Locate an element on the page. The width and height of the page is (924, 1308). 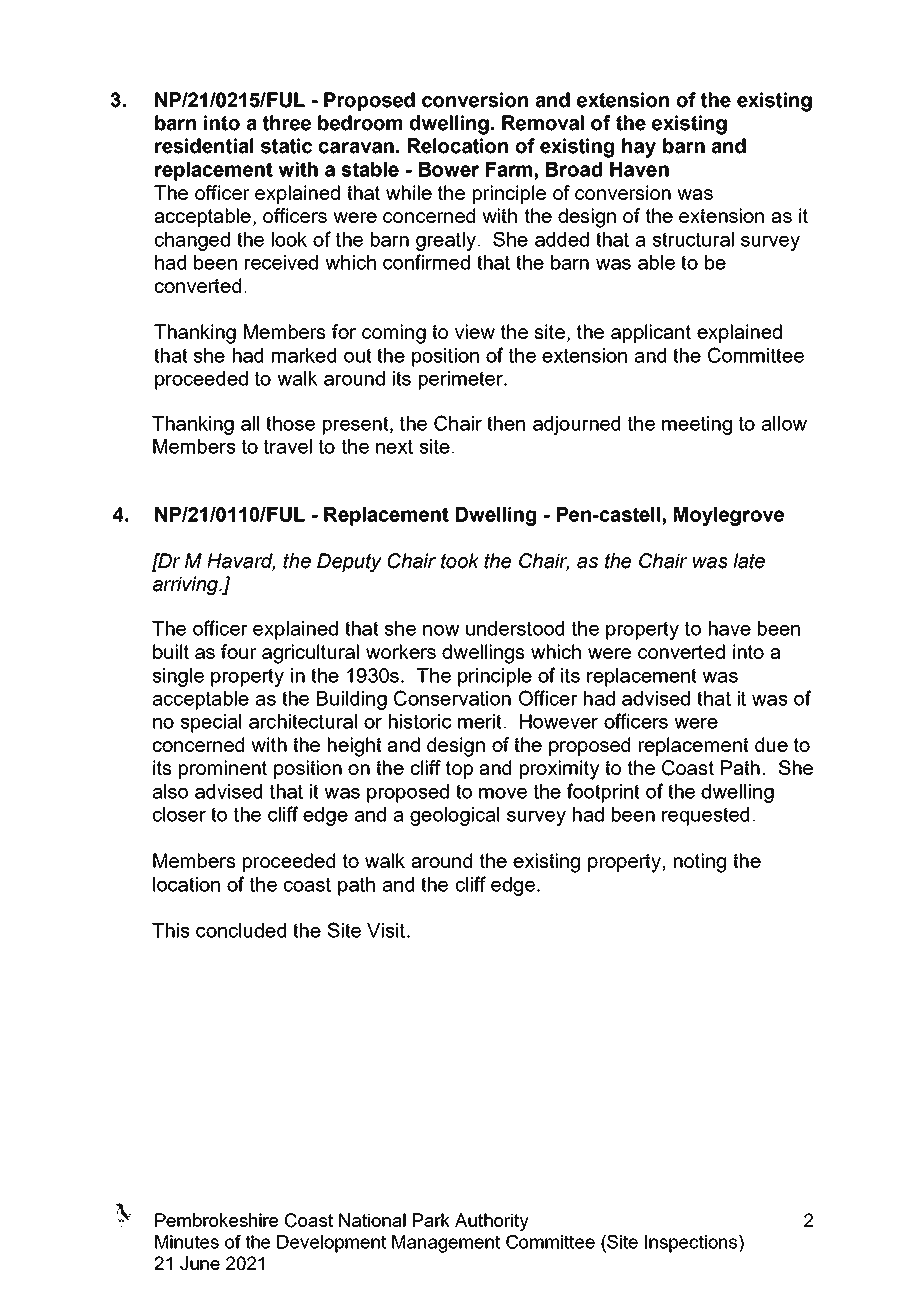
those is located at coordinates (290, 423).
